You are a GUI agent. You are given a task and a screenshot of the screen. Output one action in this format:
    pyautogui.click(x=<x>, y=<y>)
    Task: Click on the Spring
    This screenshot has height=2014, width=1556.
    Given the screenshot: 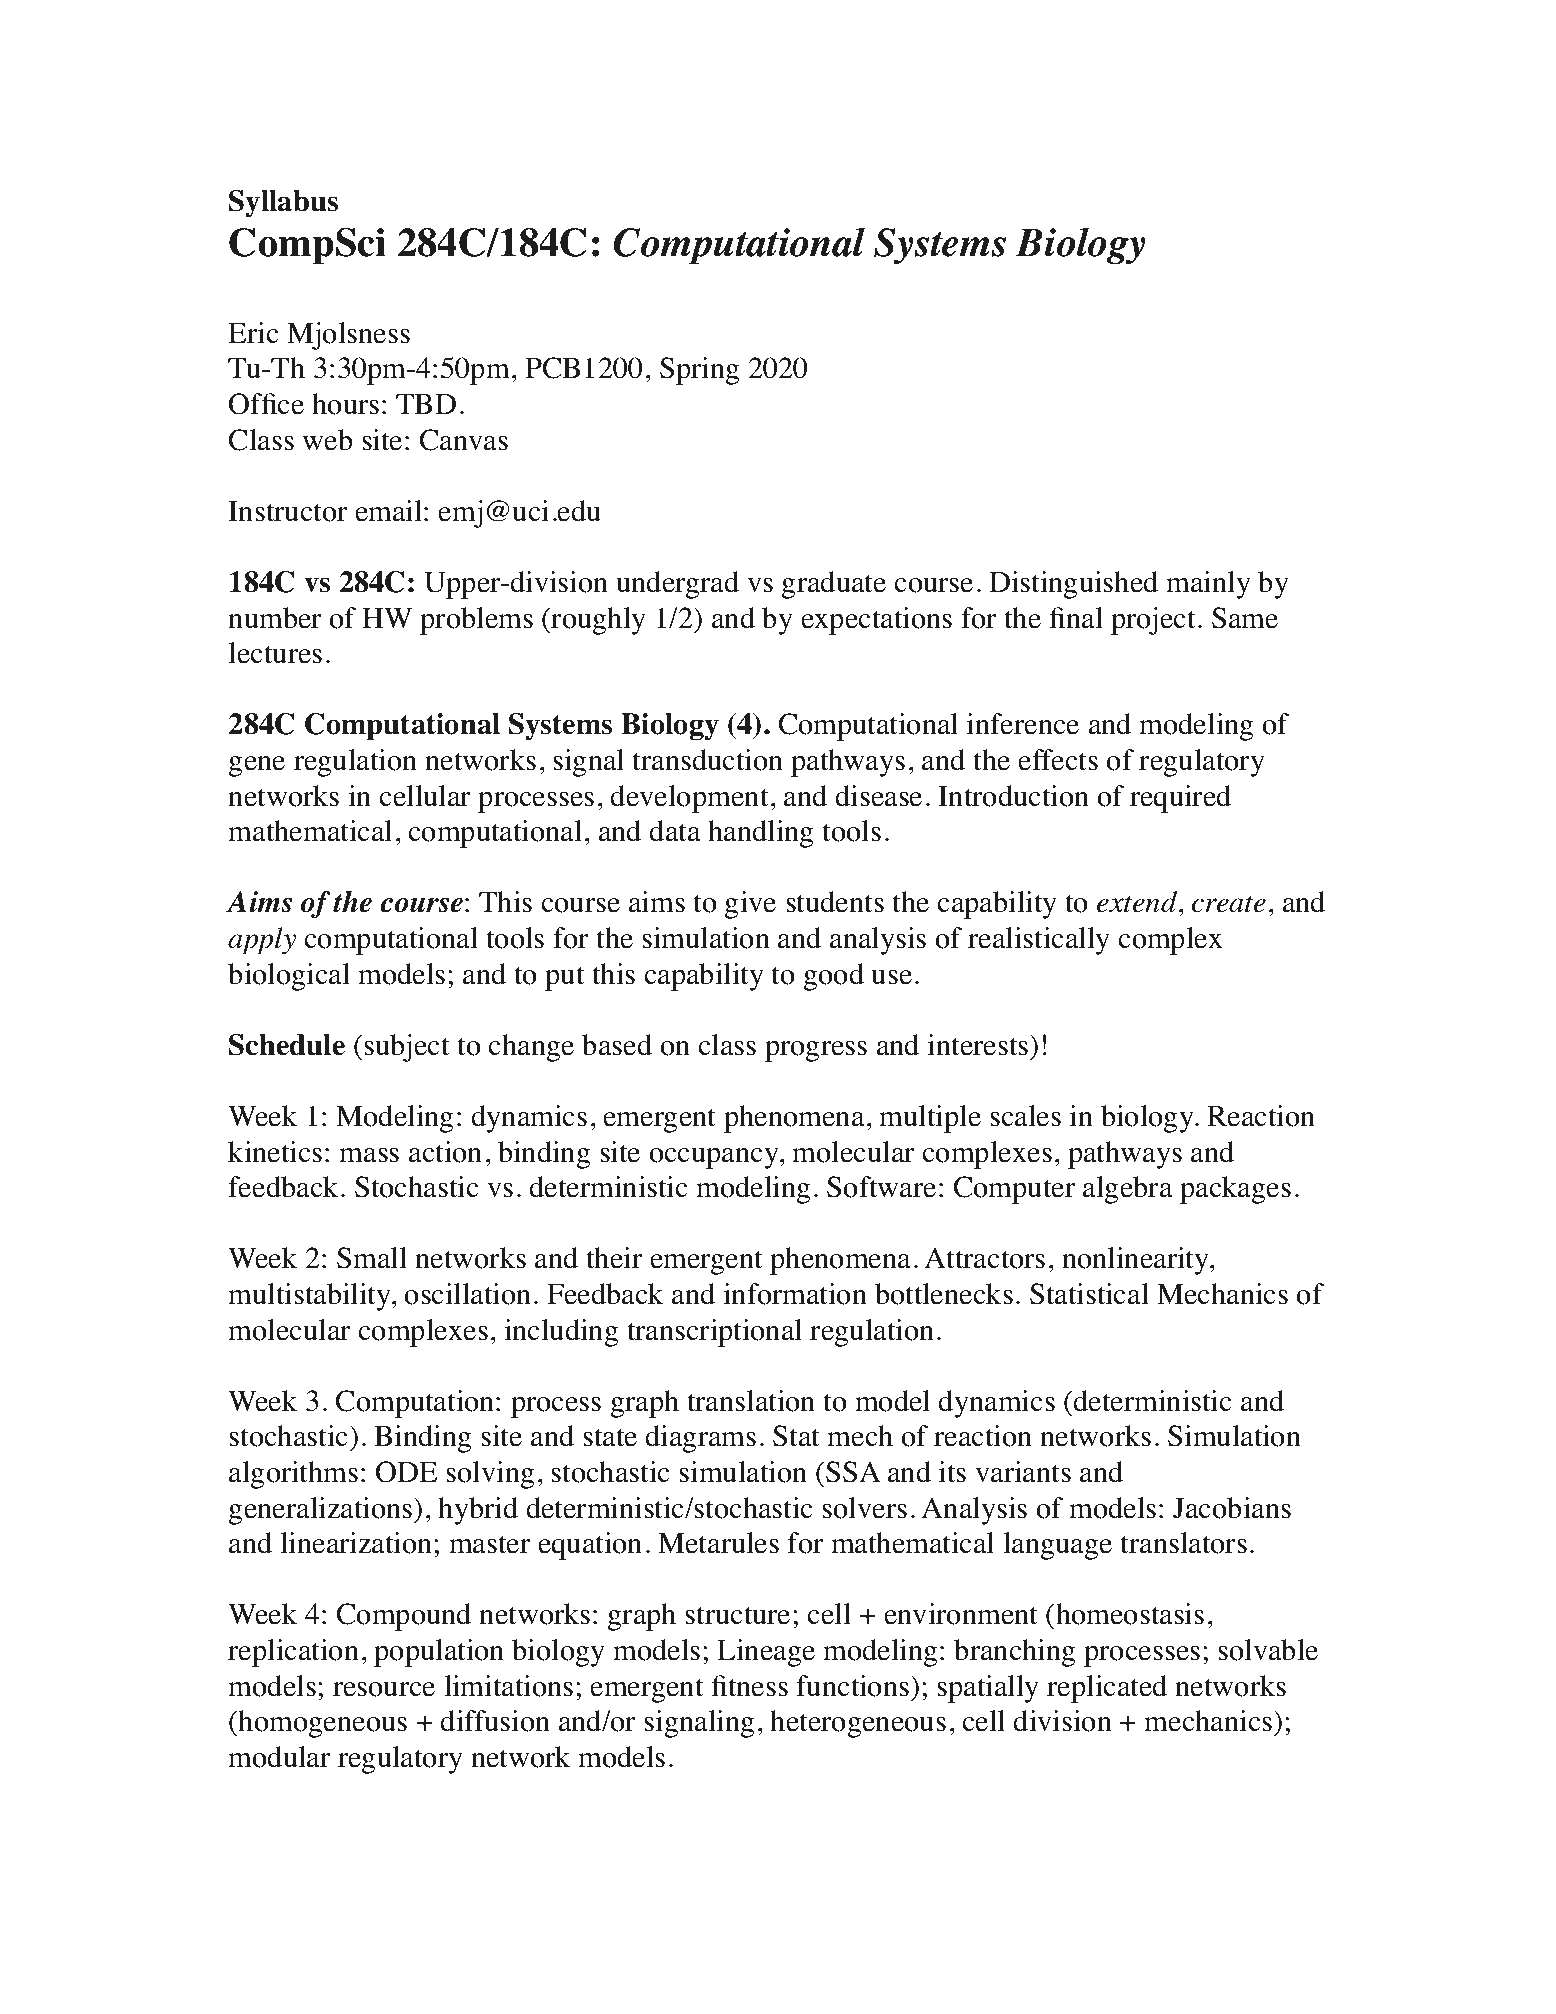 What is the action you would take?
    pyautogui.click(x=700, y=371)
